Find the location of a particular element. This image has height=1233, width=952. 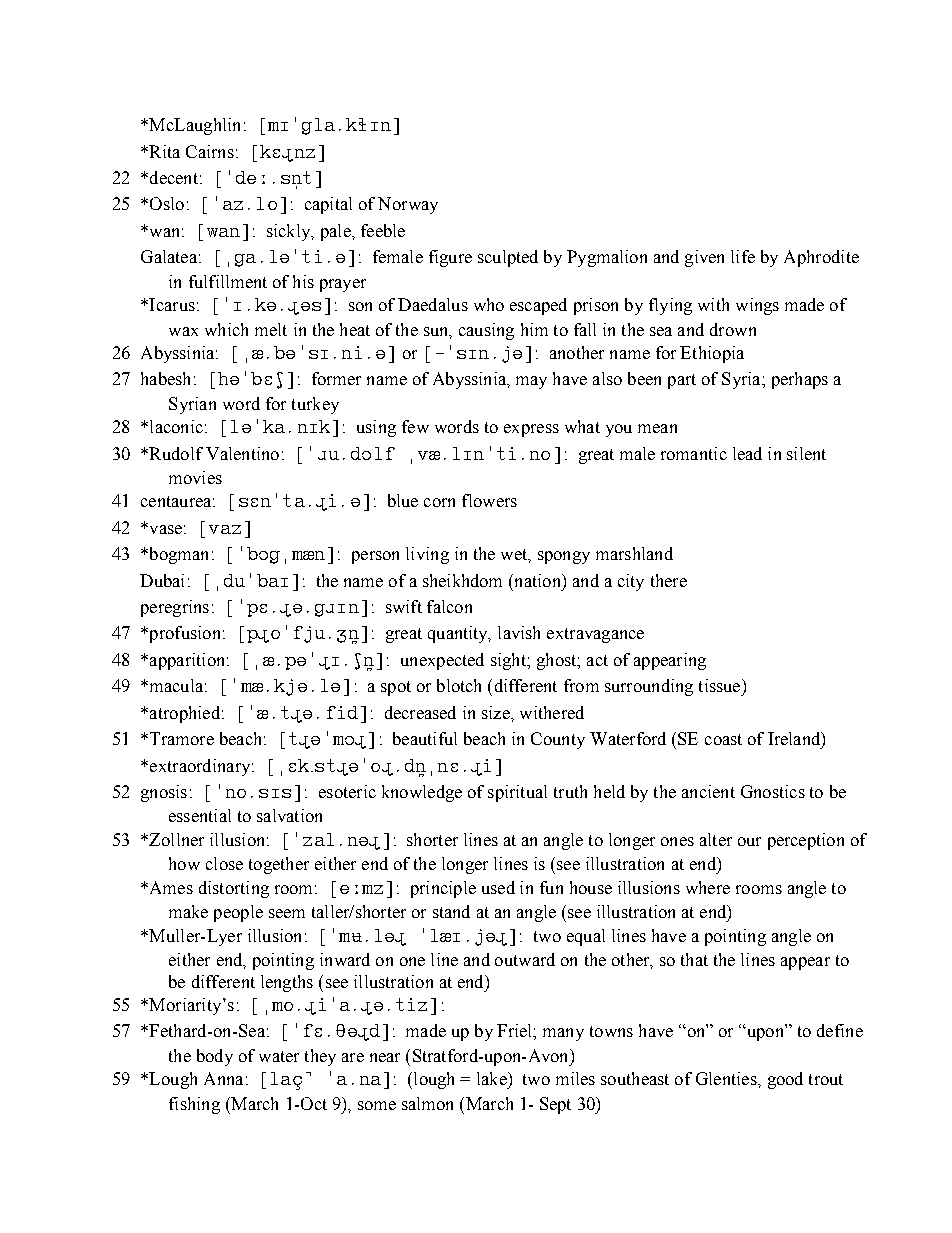

close is located at coordinates (224, 863).
